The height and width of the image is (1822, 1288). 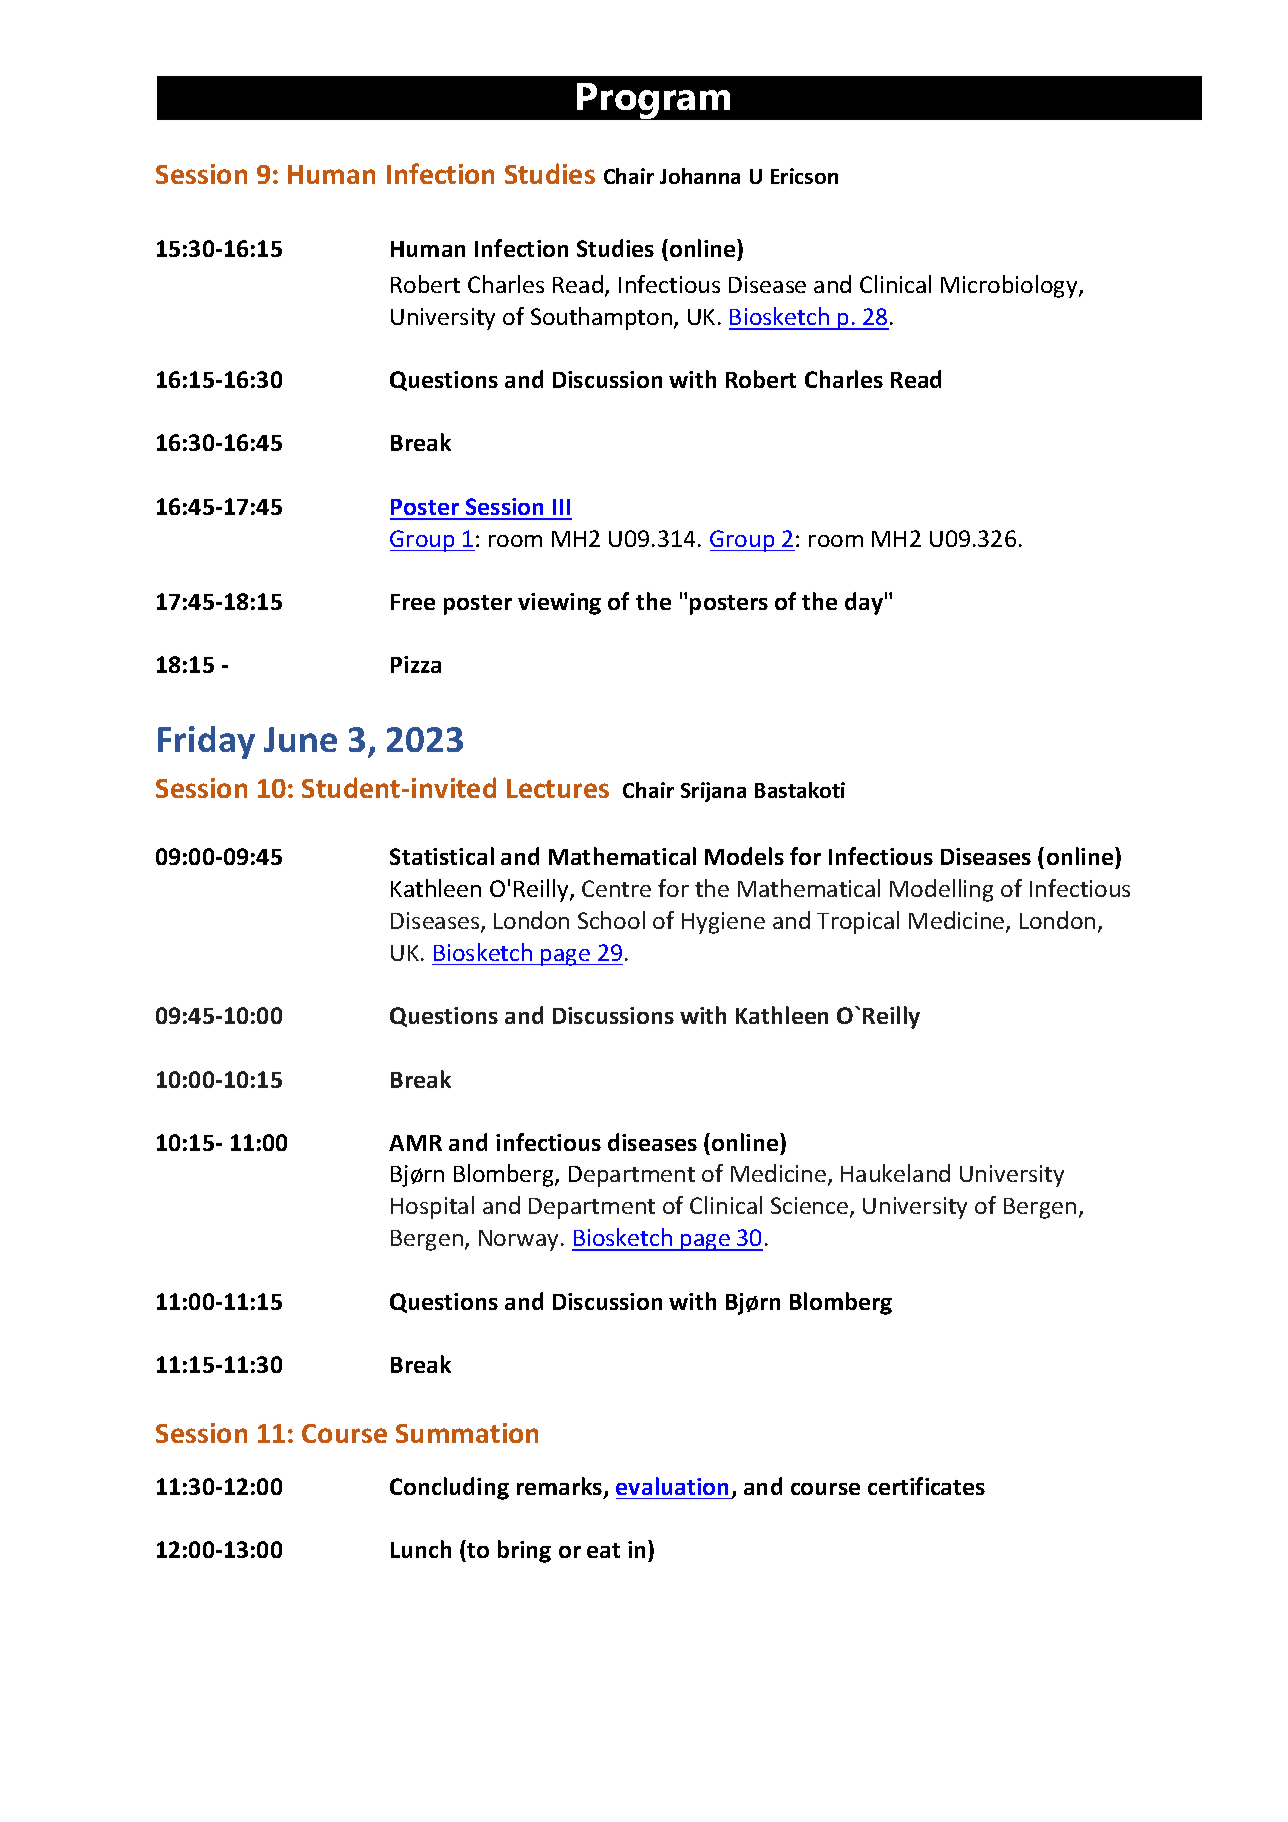 I want to click on Centre, so click(x=616, y=888).
